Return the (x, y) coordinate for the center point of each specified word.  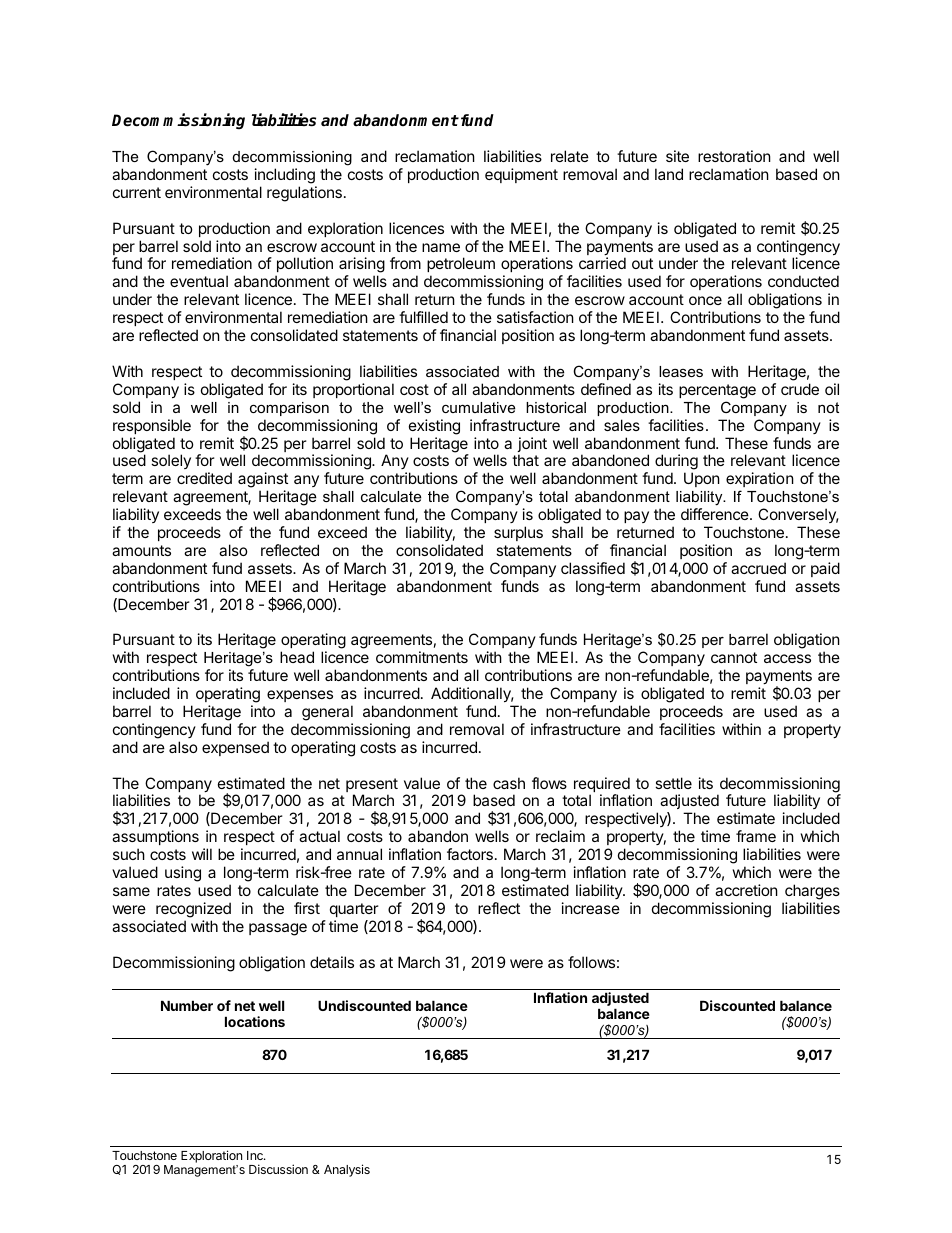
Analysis (347, 1170)
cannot (734, 657)
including (285, 176)
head (297, 657)
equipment (521, 175)
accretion (746, 890)
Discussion (278, 1169)
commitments (422, 657)
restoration (734, 156)
